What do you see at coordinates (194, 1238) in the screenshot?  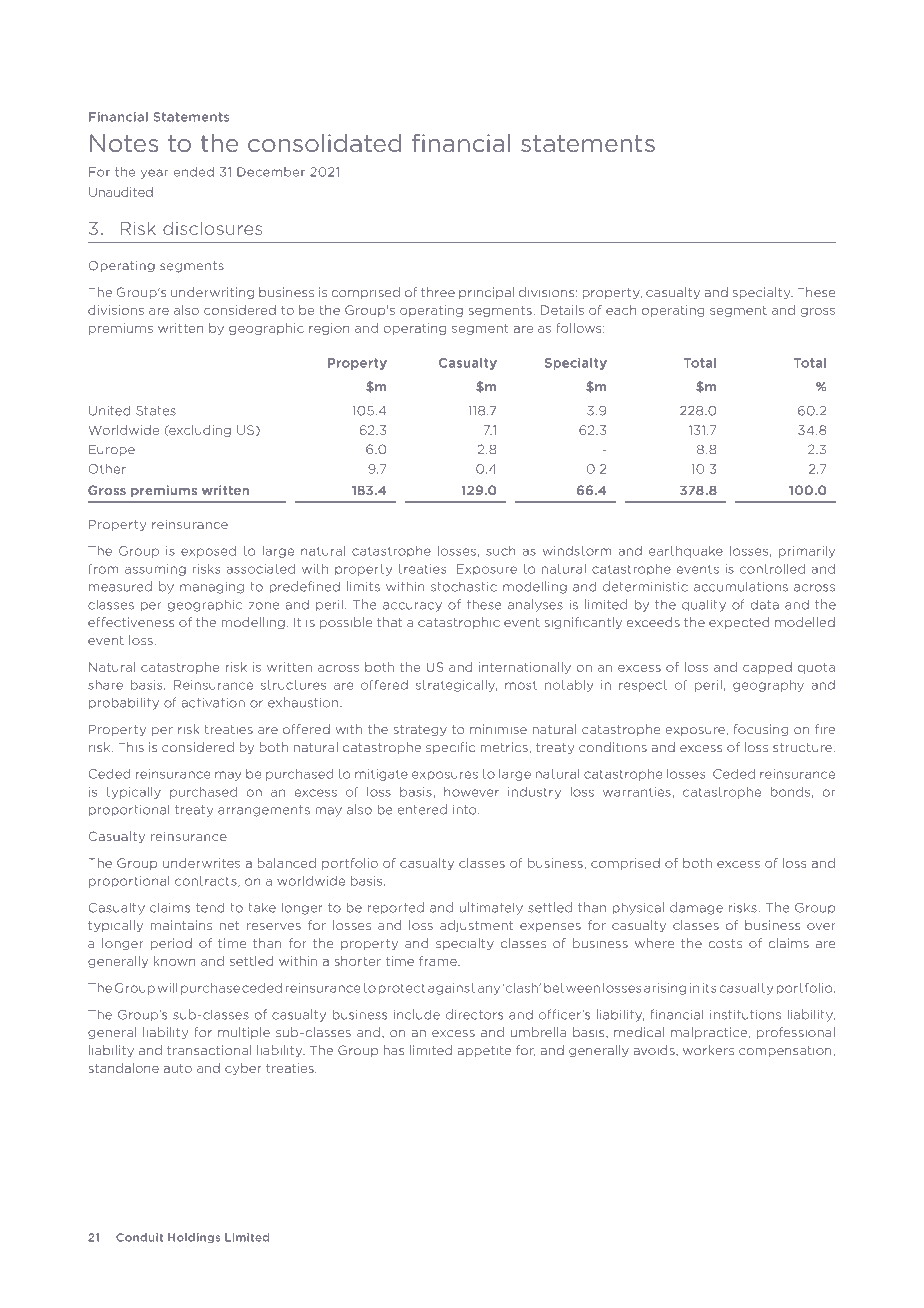 I see `Holdings` at bounding box center [194, 1238].
